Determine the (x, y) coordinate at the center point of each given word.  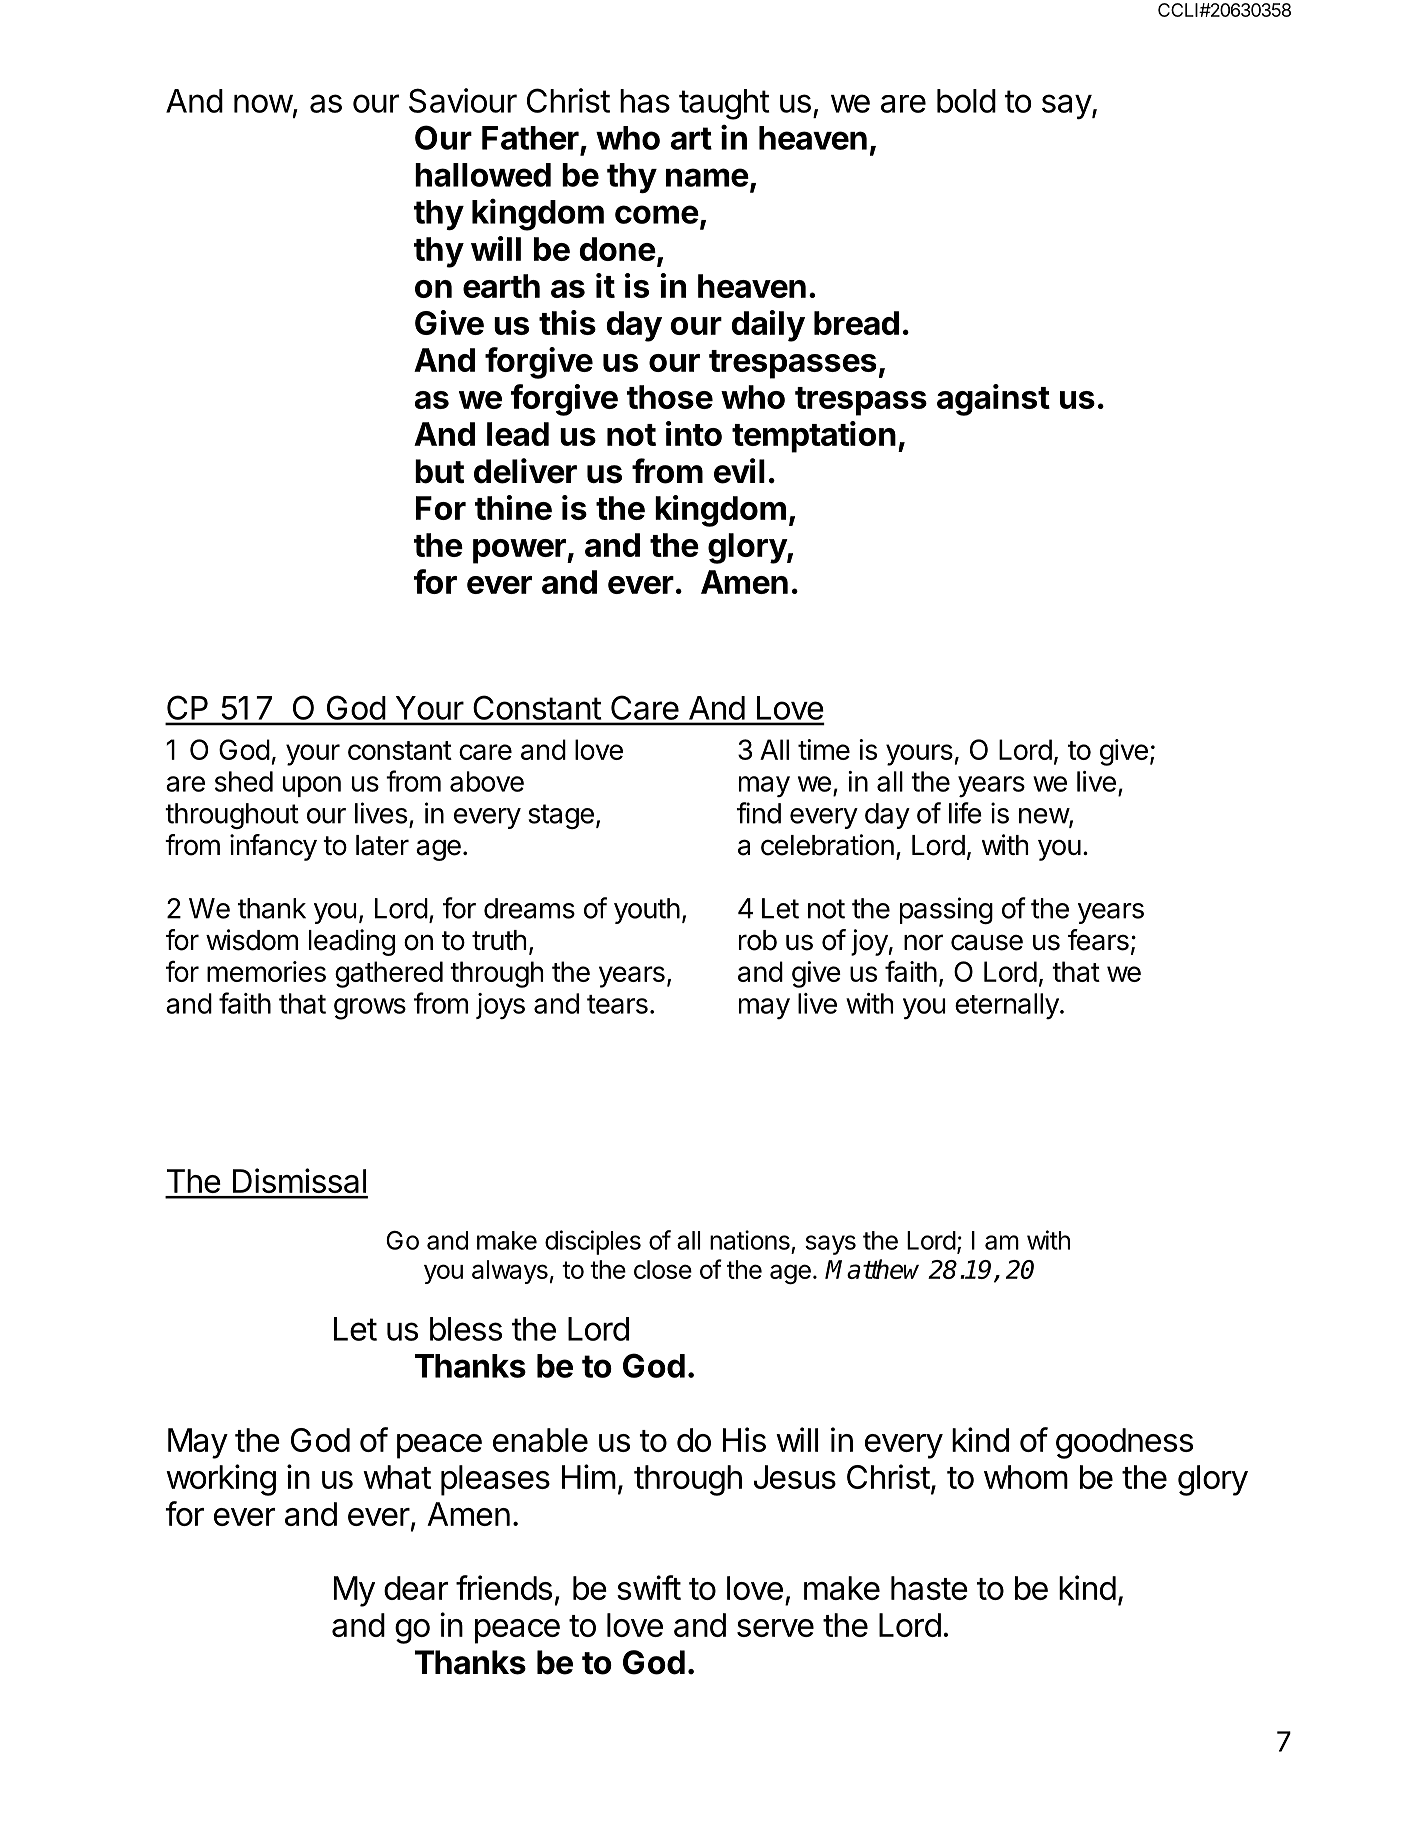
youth (647, 911)
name (707, 177)
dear (416, 1588)
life (965, 813)
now (263, 103)
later (382, 845)
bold (966, 101)
